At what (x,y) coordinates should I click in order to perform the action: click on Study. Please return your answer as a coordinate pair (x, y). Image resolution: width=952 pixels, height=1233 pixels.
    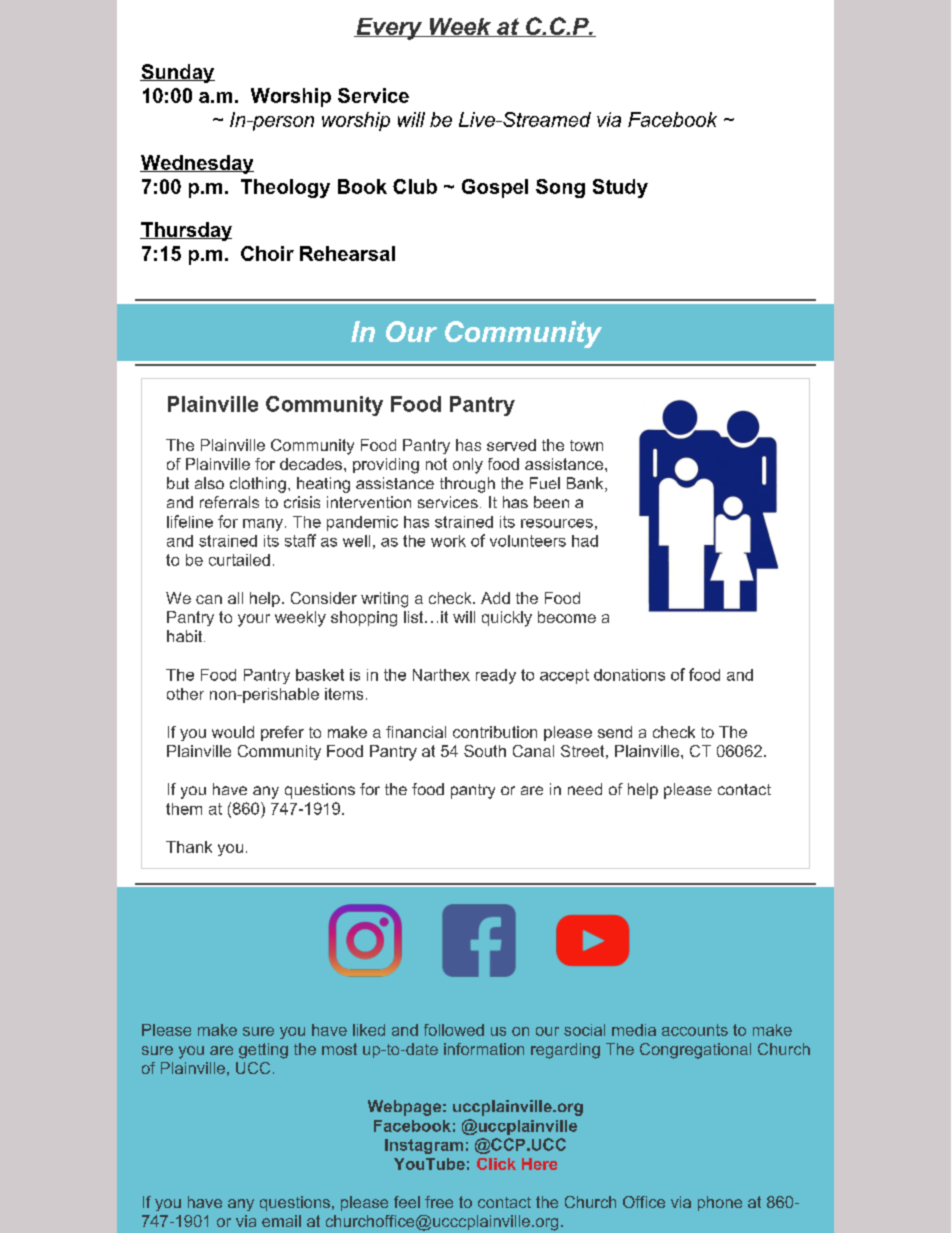
    Looking at the image, I should click on (620, 188).
